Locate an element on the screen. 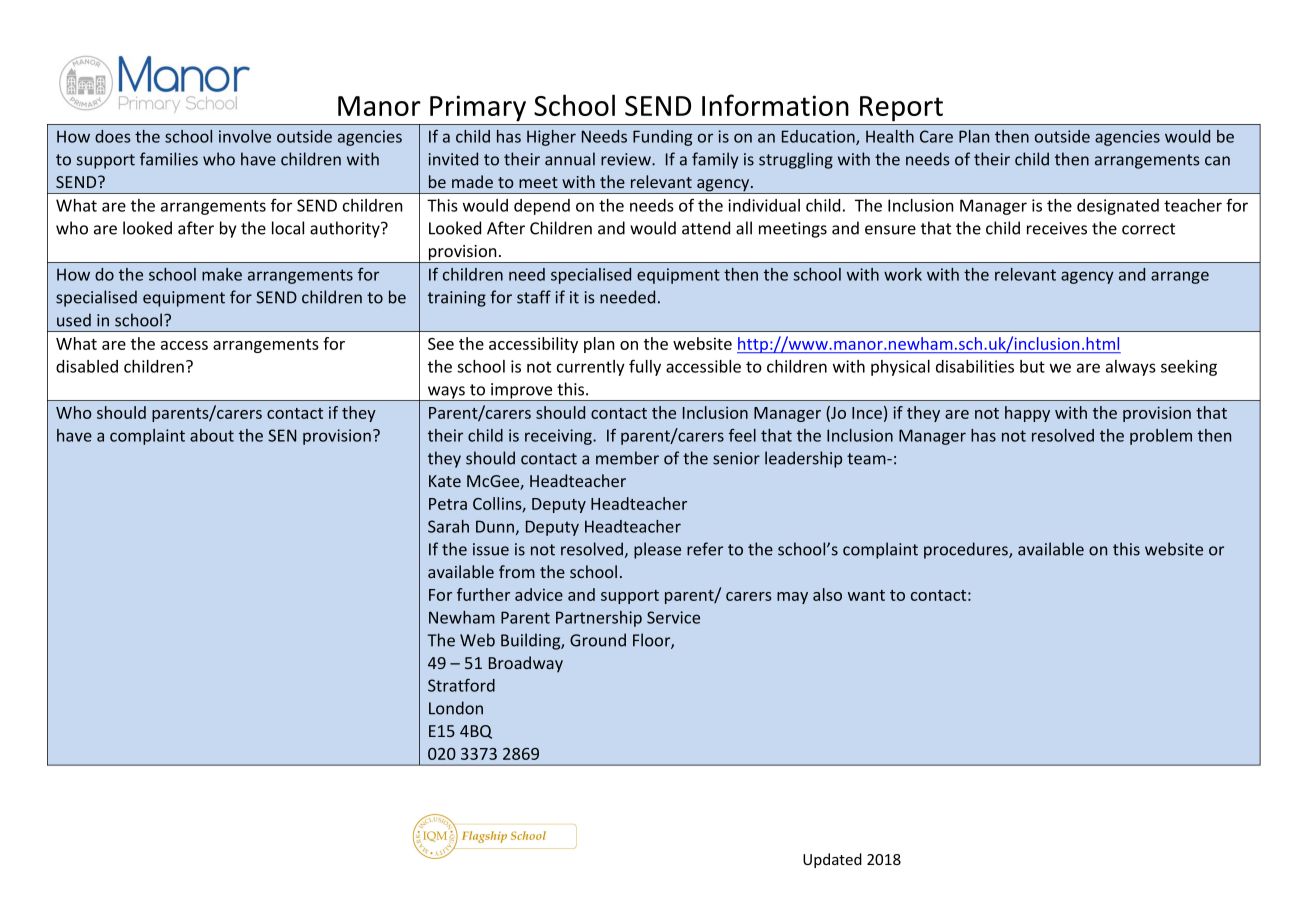 This screenshot has width=1308, height=924. Funding is located at coordinates (662, 138).
